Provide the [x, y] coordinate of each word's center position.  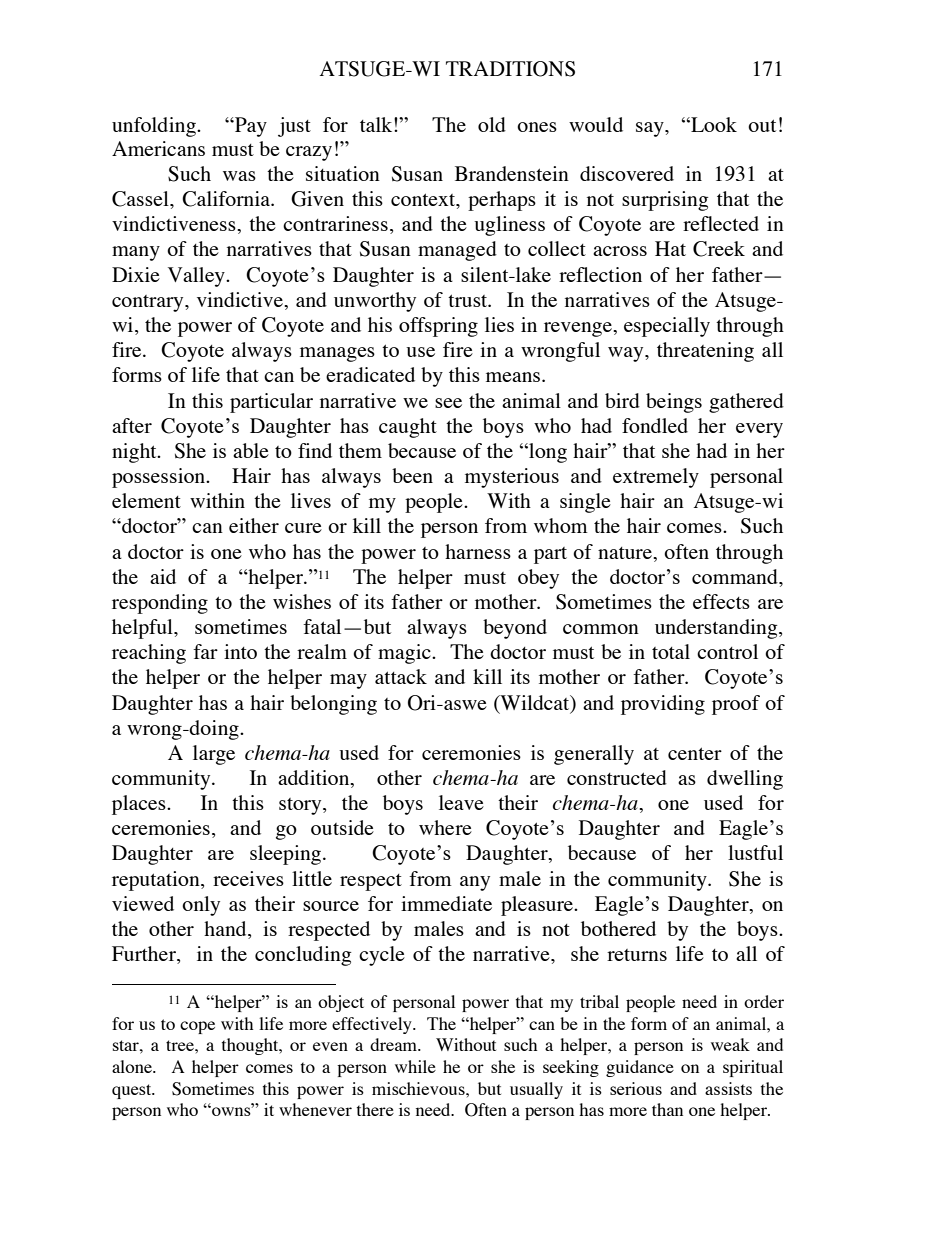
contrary [149, 303]
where [445, 827]
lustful [755, 852]
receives [248, 878]
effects [721, 601]
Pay [250, 127]
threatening [705, 352]
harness [478, 551]
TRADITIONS [510, 69]
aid [163, 576]
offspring [438, 327]
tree [181, 1045]
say [651, 129]
